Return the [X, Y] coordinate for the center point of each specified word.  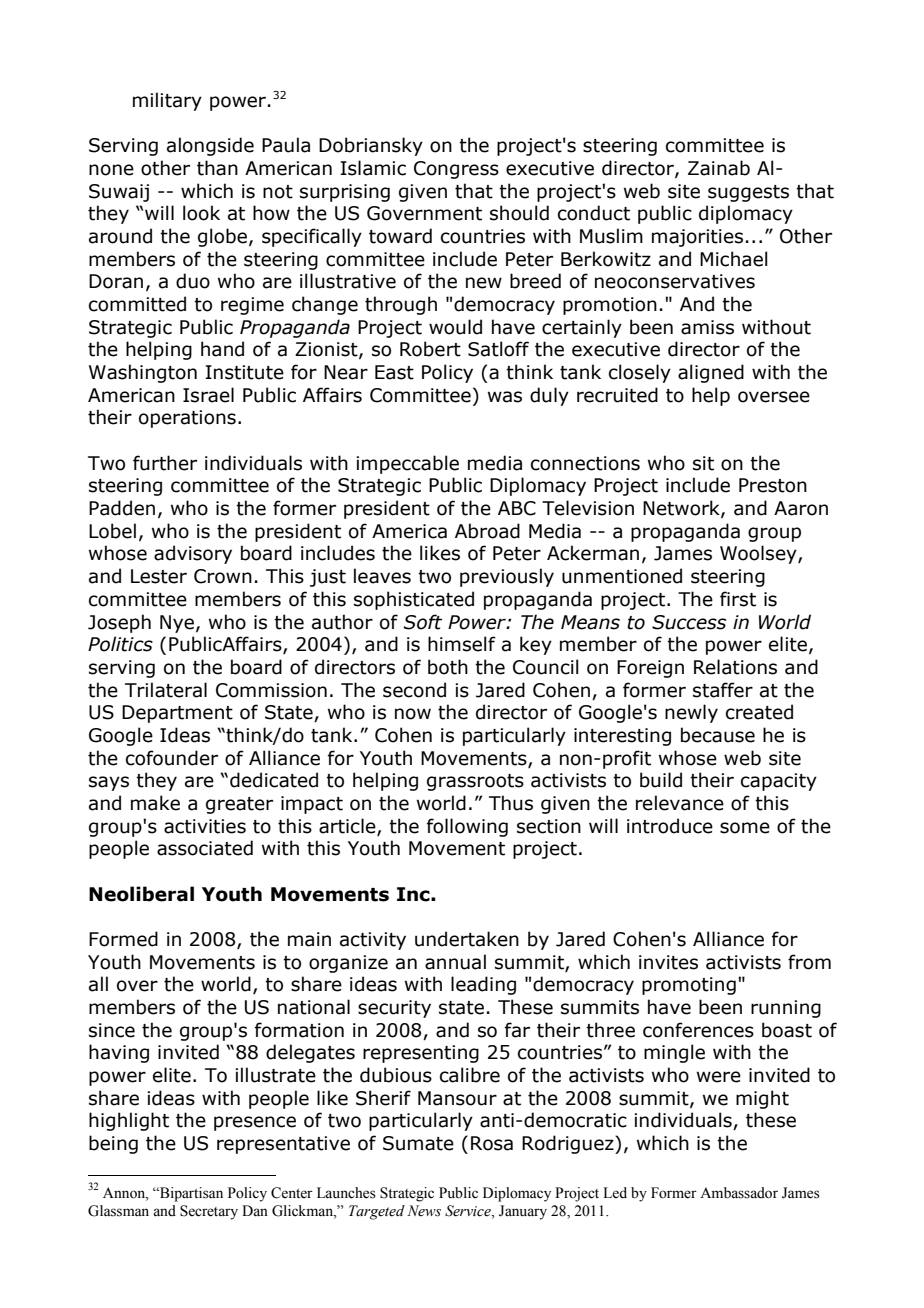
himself [462, 644]
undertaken [467, 939]
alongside [210, 146]
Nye [177, 624]
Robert [430, 349]
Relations [735, 667]
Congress [456, 170]
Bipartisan [190, 1194]
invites [668, 962]
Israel [208, 395]
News [424, 1211]
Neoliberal [141, 894]
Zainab [719, 168]
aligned [711, 373]
